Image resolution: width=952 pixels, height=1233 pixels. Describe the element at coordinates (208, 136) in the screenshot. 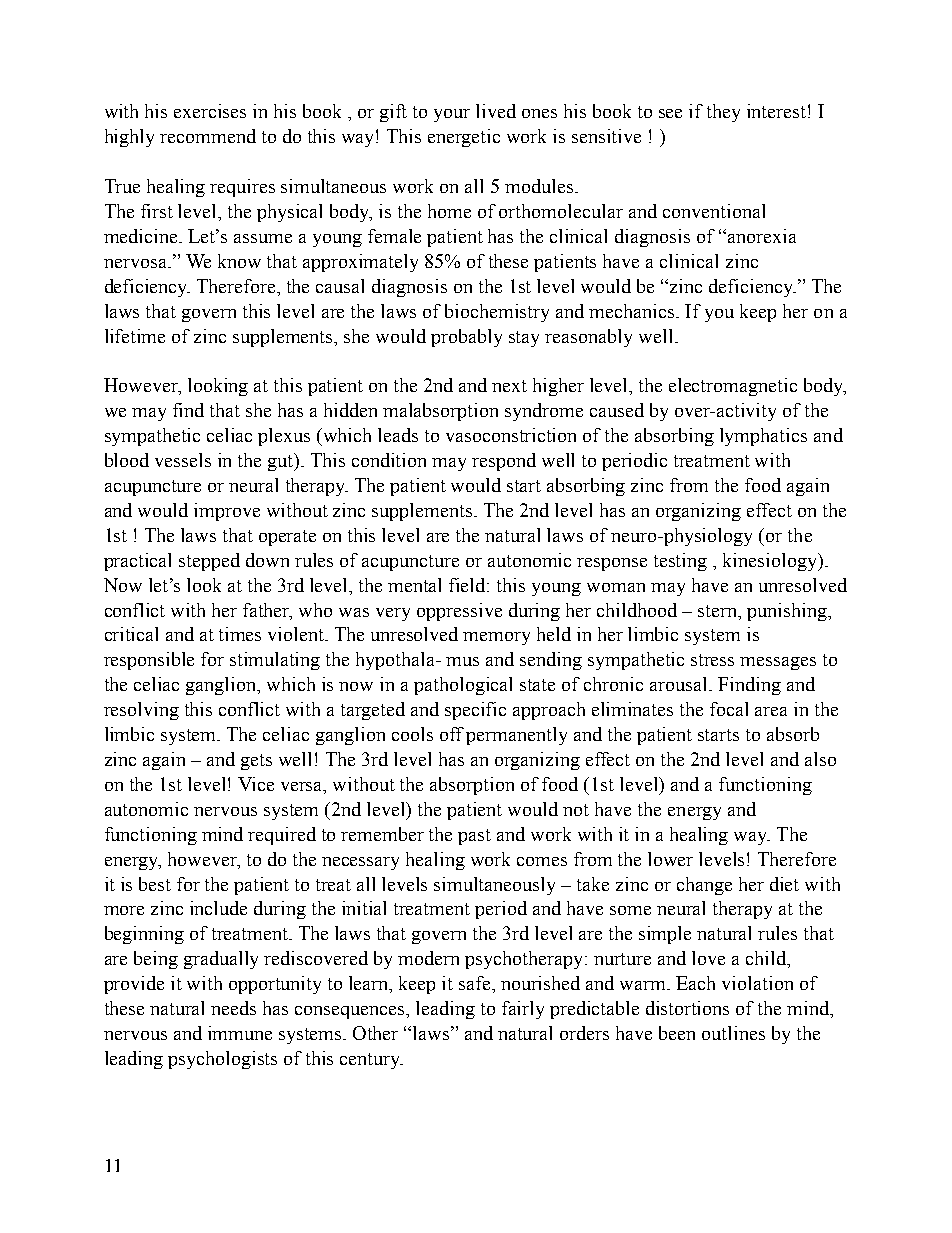

I see `recommend` at that location.
